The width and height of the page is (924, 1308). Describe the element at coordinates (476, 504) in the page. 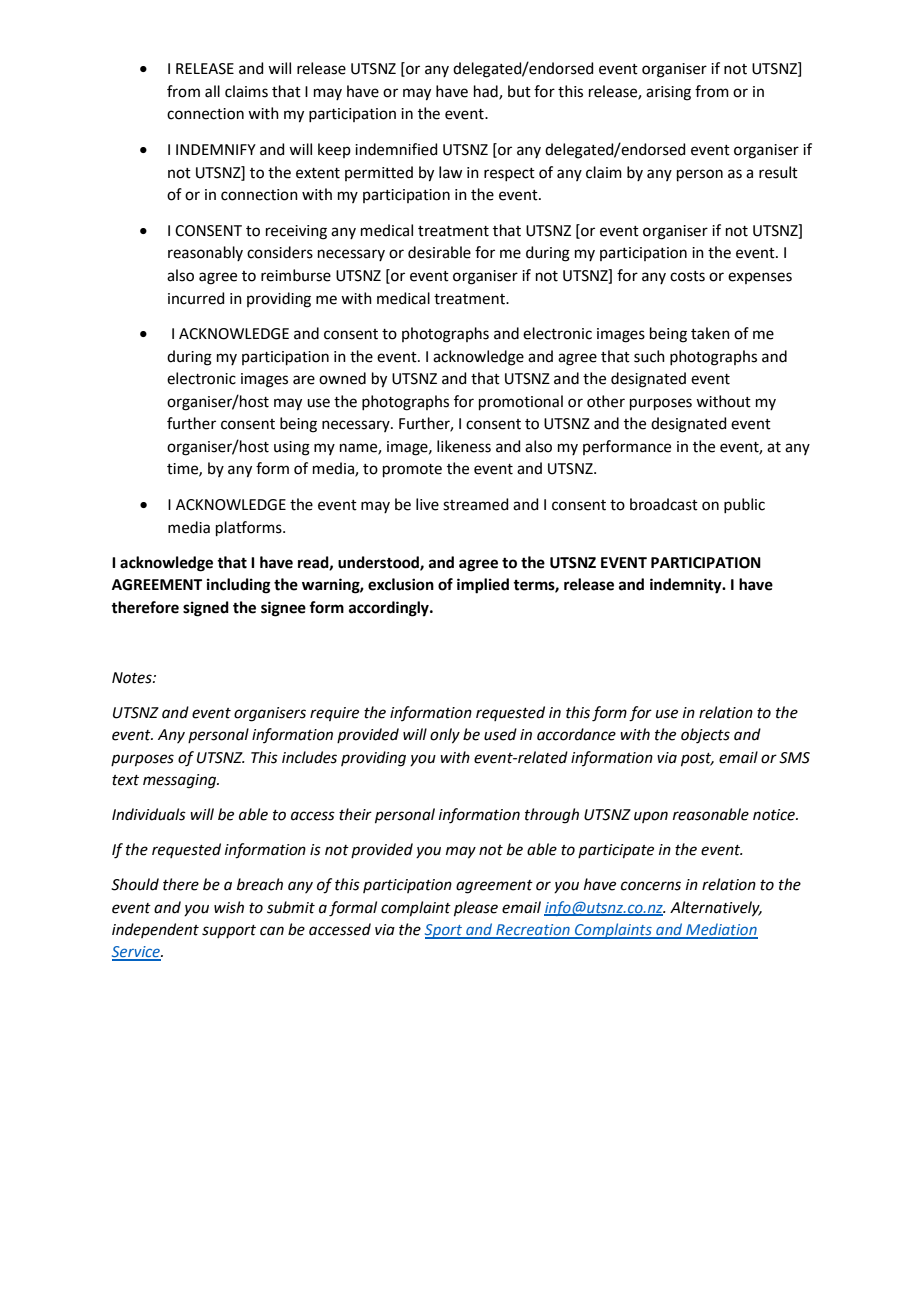

I see `streamed` at that location.
